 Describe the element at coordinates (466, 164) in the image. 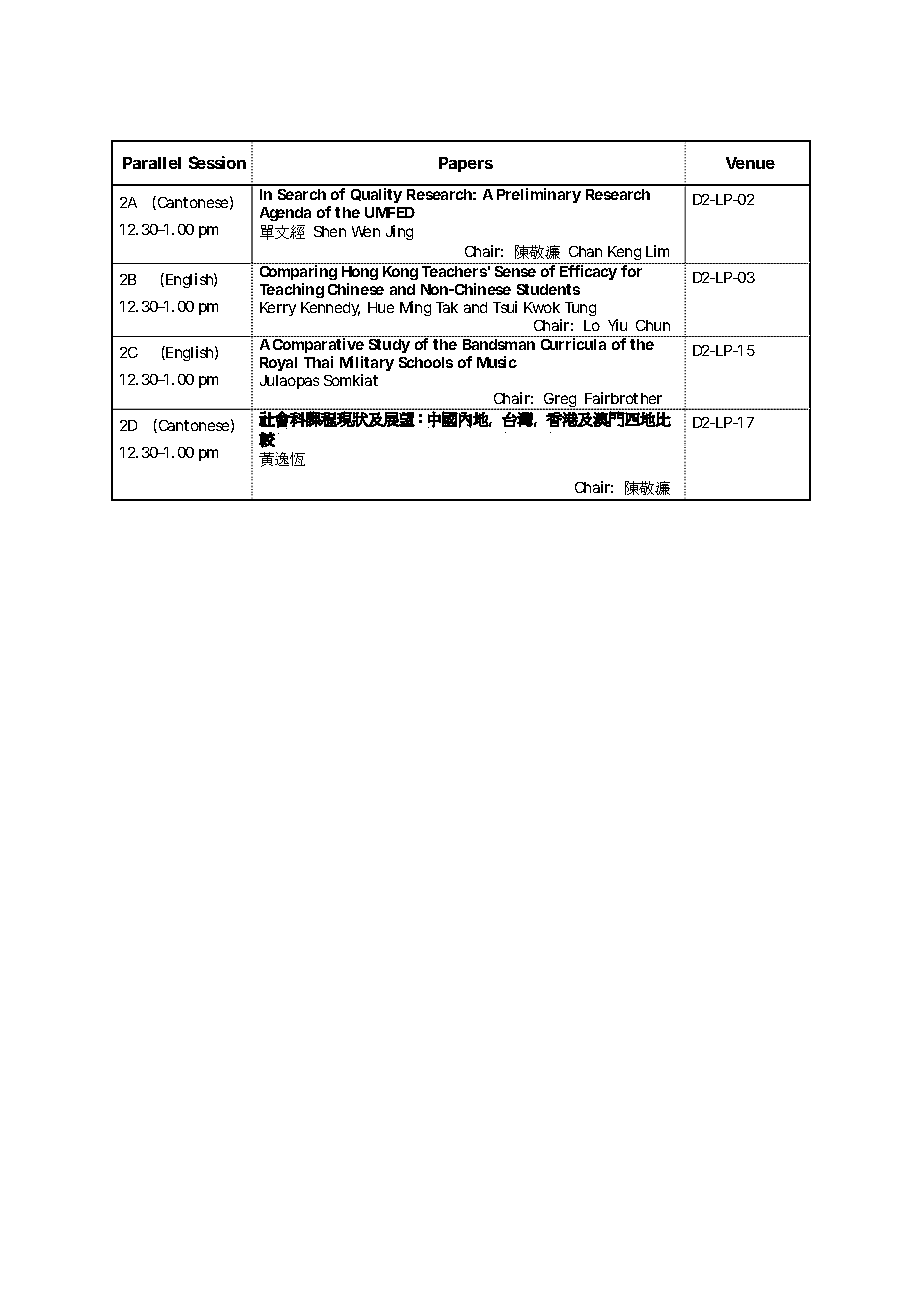

I see `Papers` at that location.
